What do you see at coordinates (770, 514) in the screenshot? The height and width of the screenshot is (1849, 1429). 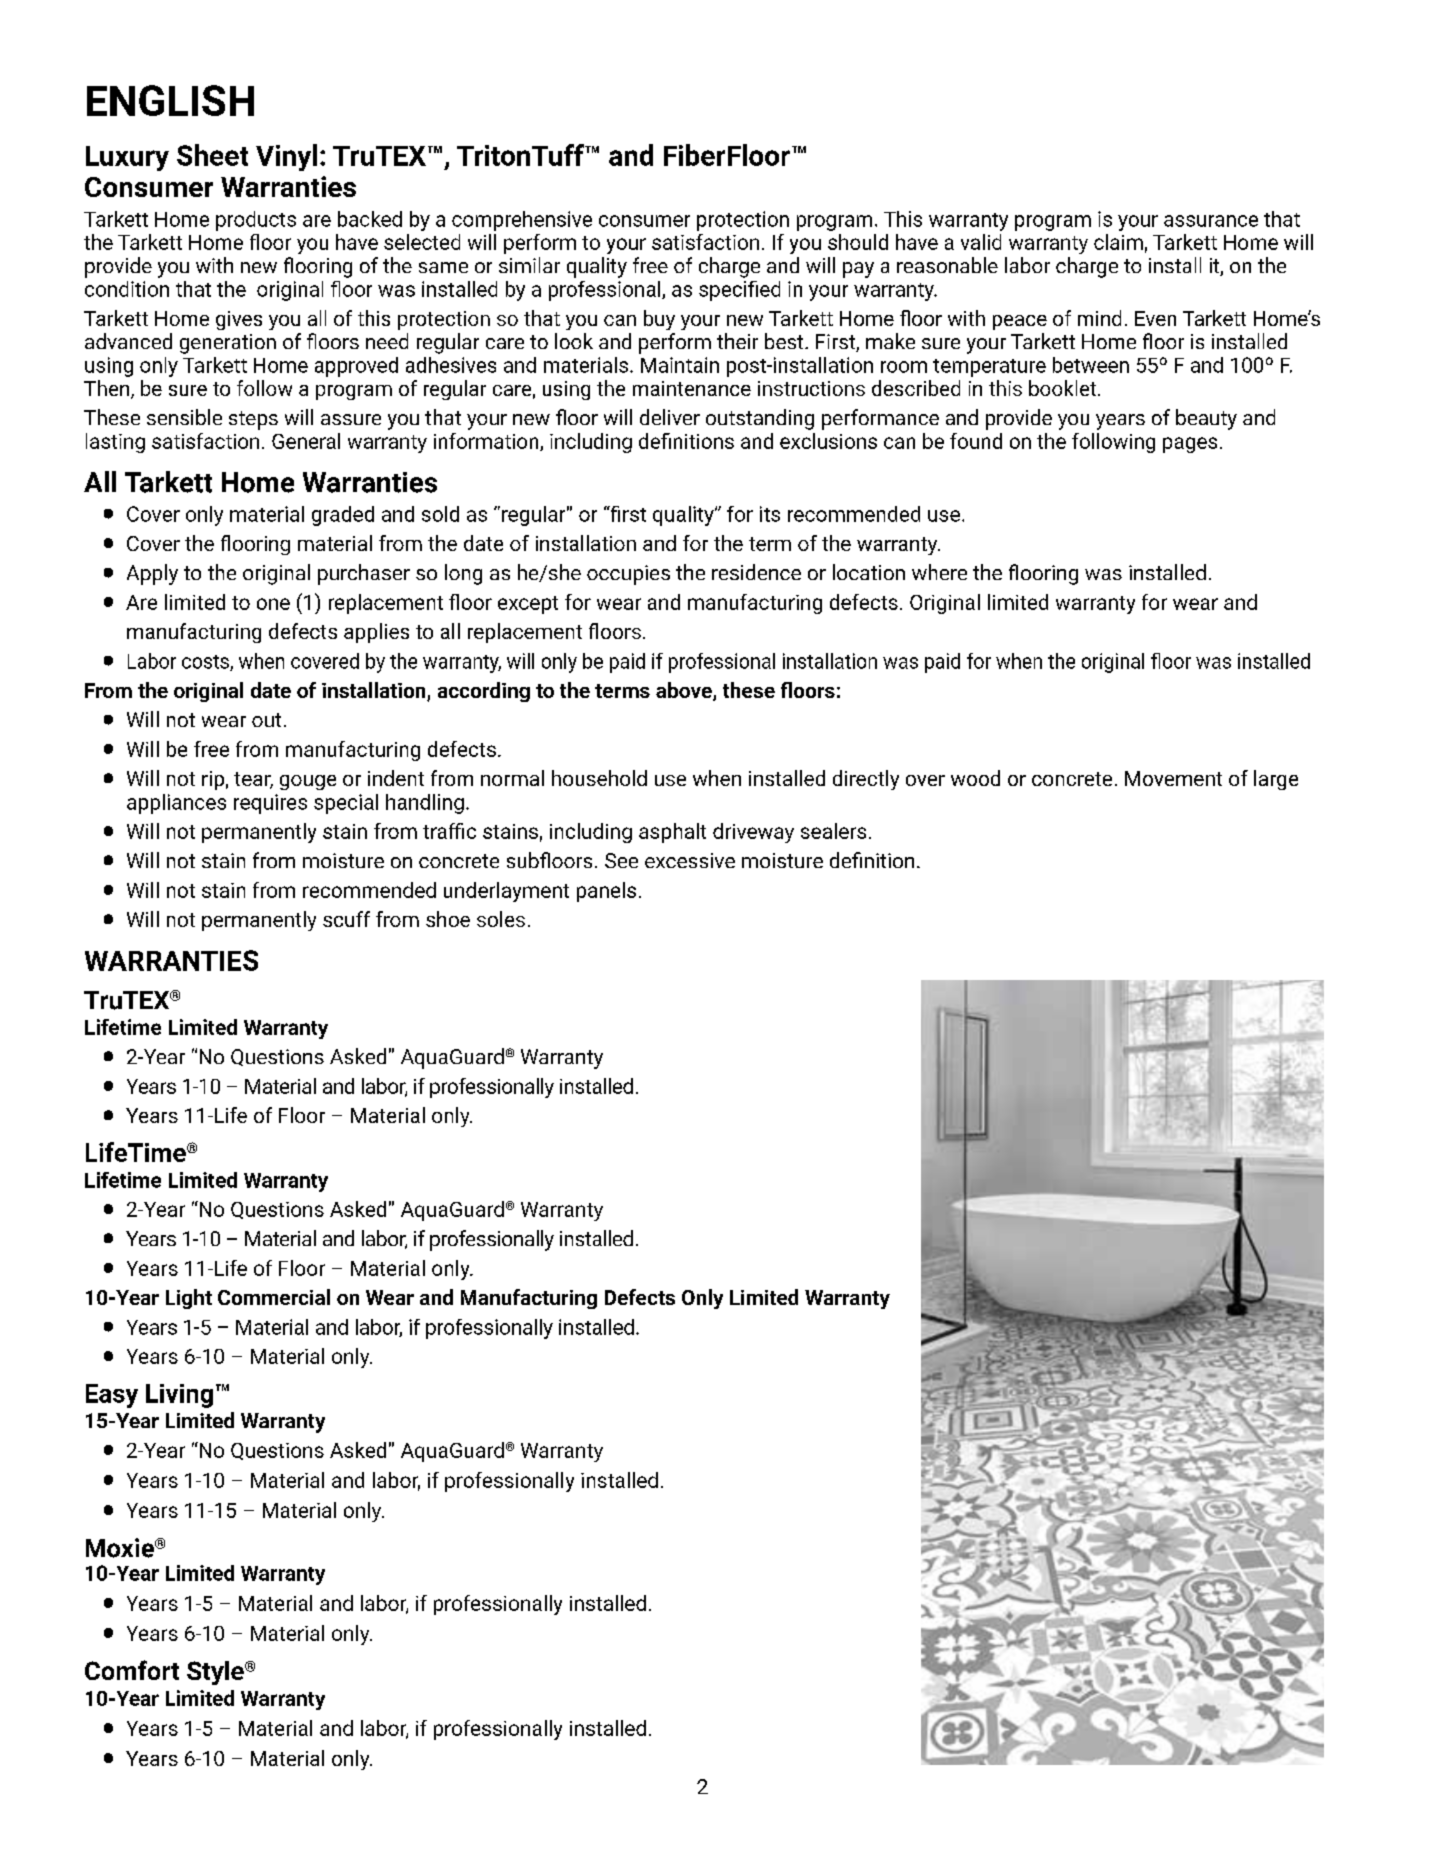 I see `its` at bounding box center [770, 514].
